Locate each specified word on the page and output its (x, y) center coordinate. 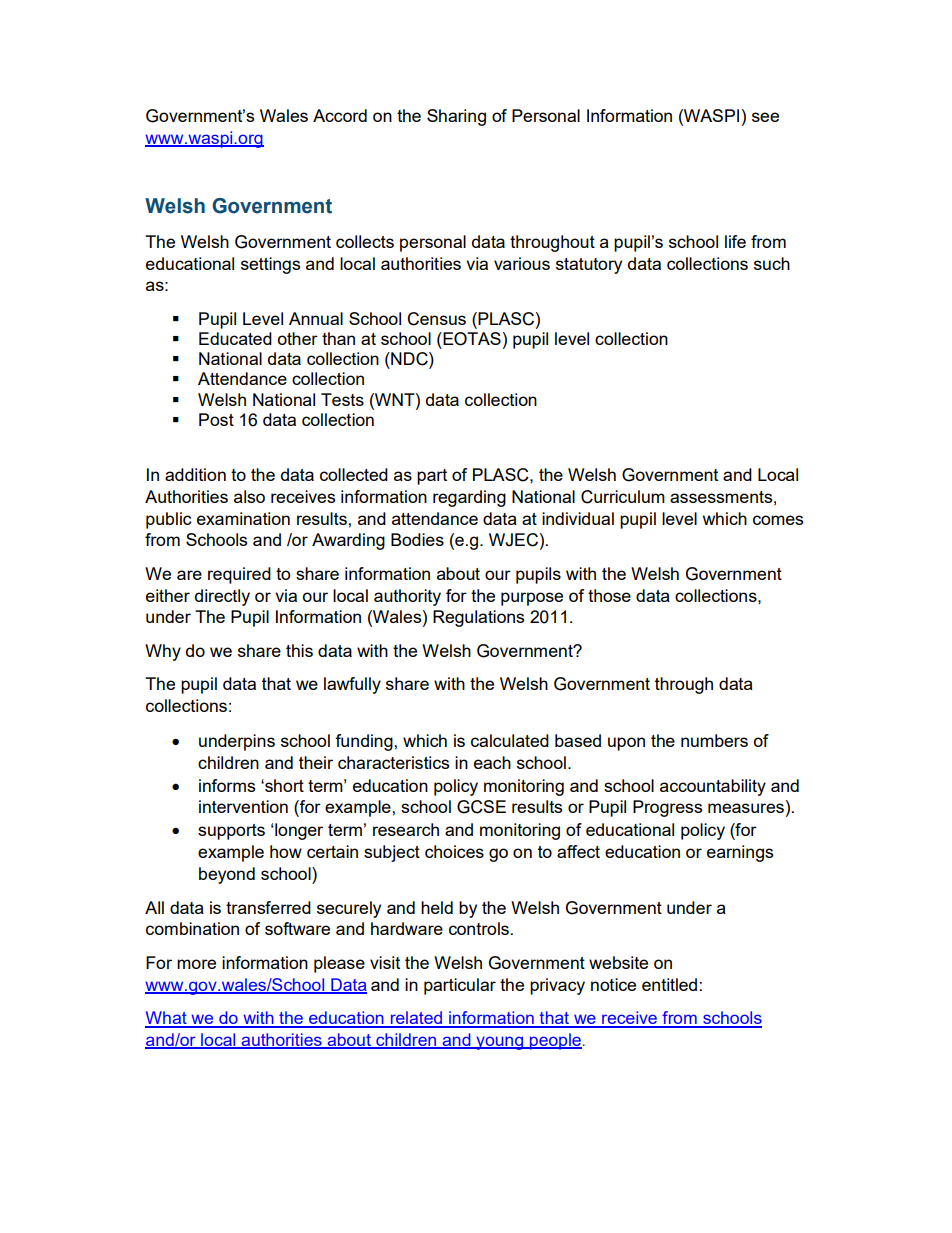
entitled (671, 984)
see (765, 117)
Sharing (456, 117)
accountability (713, 787)
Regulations (478, 618)
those (609, 595)
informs (227, 785)
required (239, 575)
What (167, 1019)
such (772, 263)
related (416, 1019)
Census (436, 319)
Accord (340, 115)
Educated (235, 338)
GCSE (481, 807)
